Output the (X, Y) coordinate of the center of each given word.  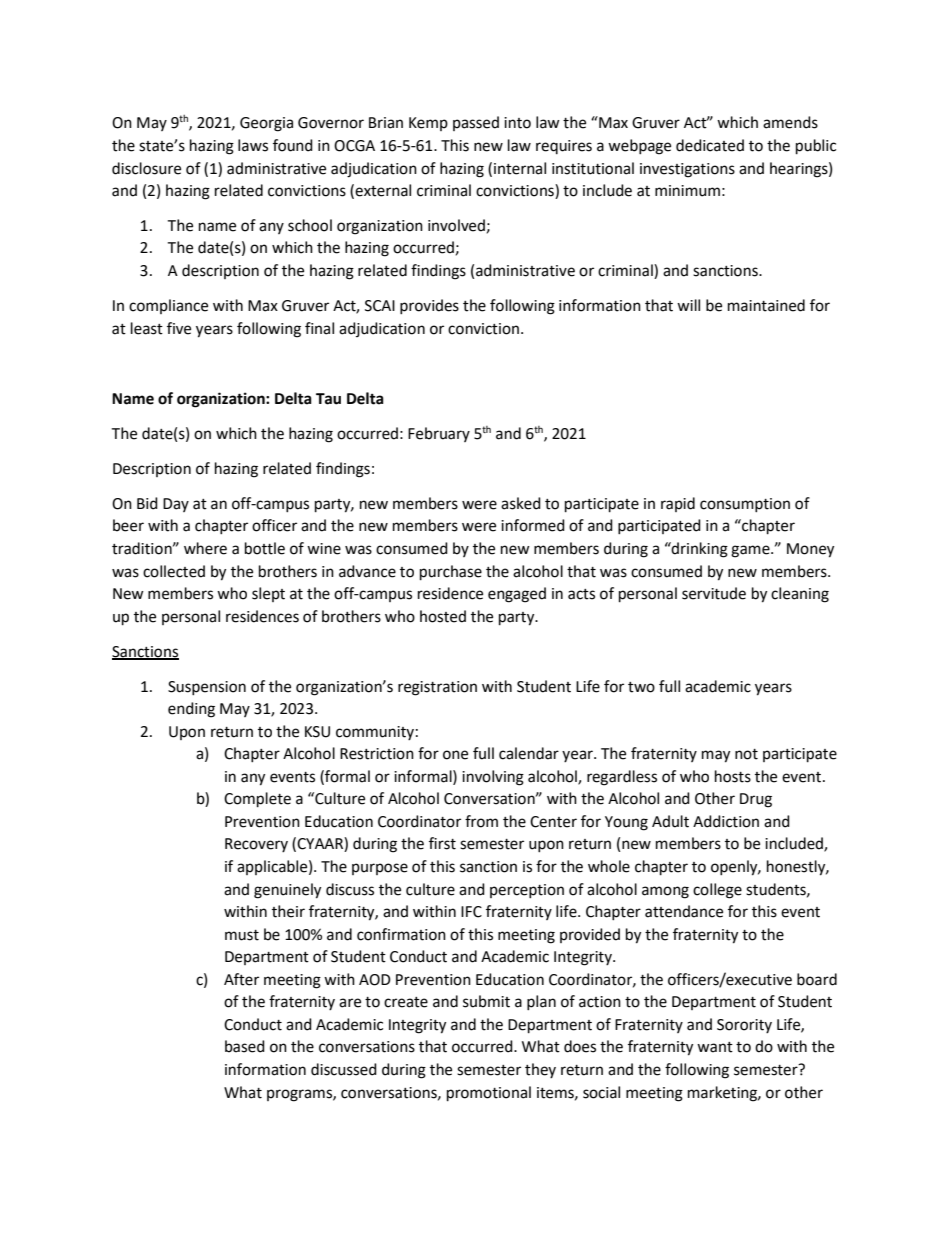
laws (253, 145)
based (245, 1046)
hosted (443, 616)
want (715, 1047)
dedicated (710, 145)
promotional (489, 1094)
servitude (714, 593)
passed (476, 123)
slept (268, 594)
